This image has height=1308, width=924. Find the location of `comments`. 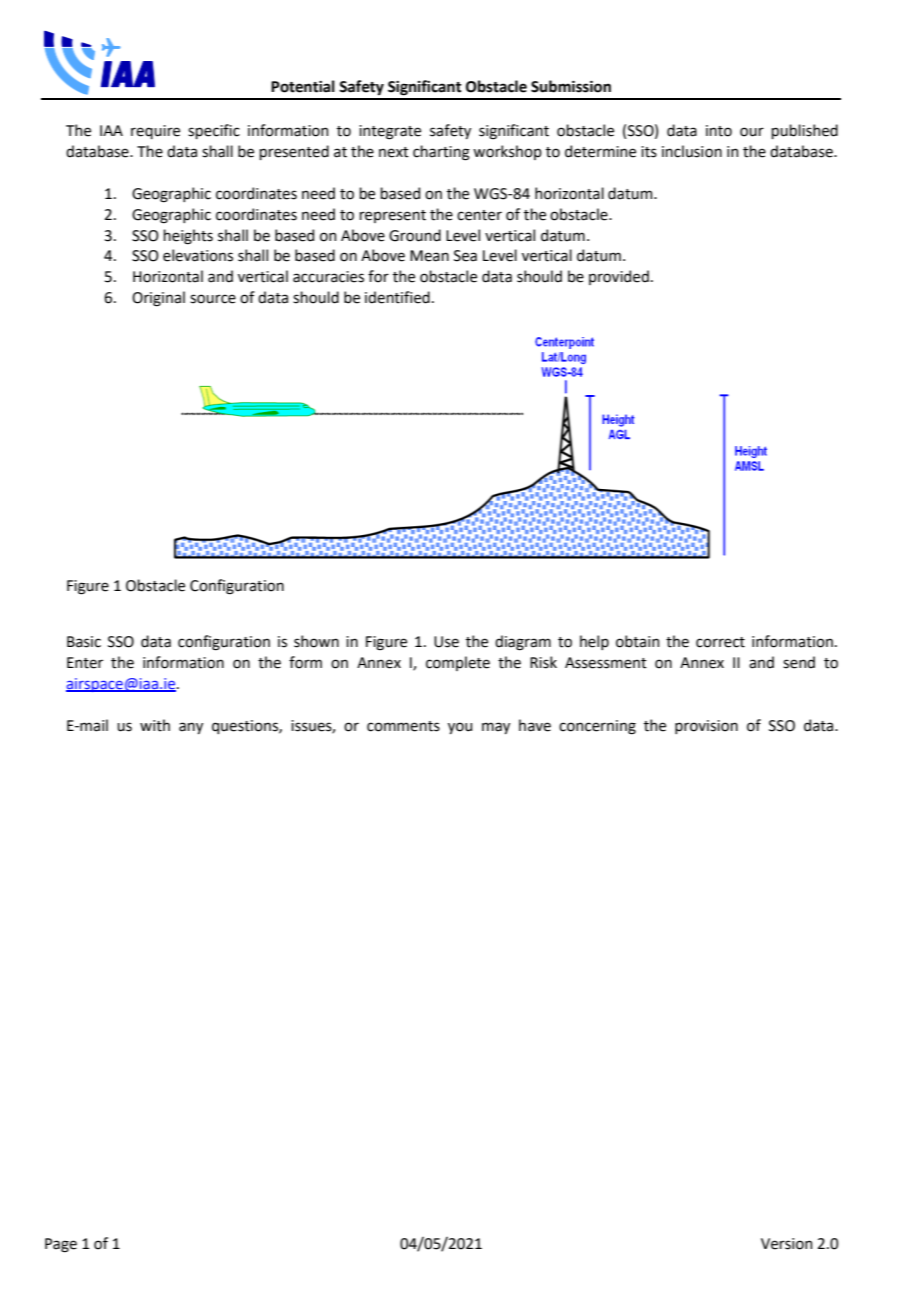

comments is located at coordinates (403, 726).
